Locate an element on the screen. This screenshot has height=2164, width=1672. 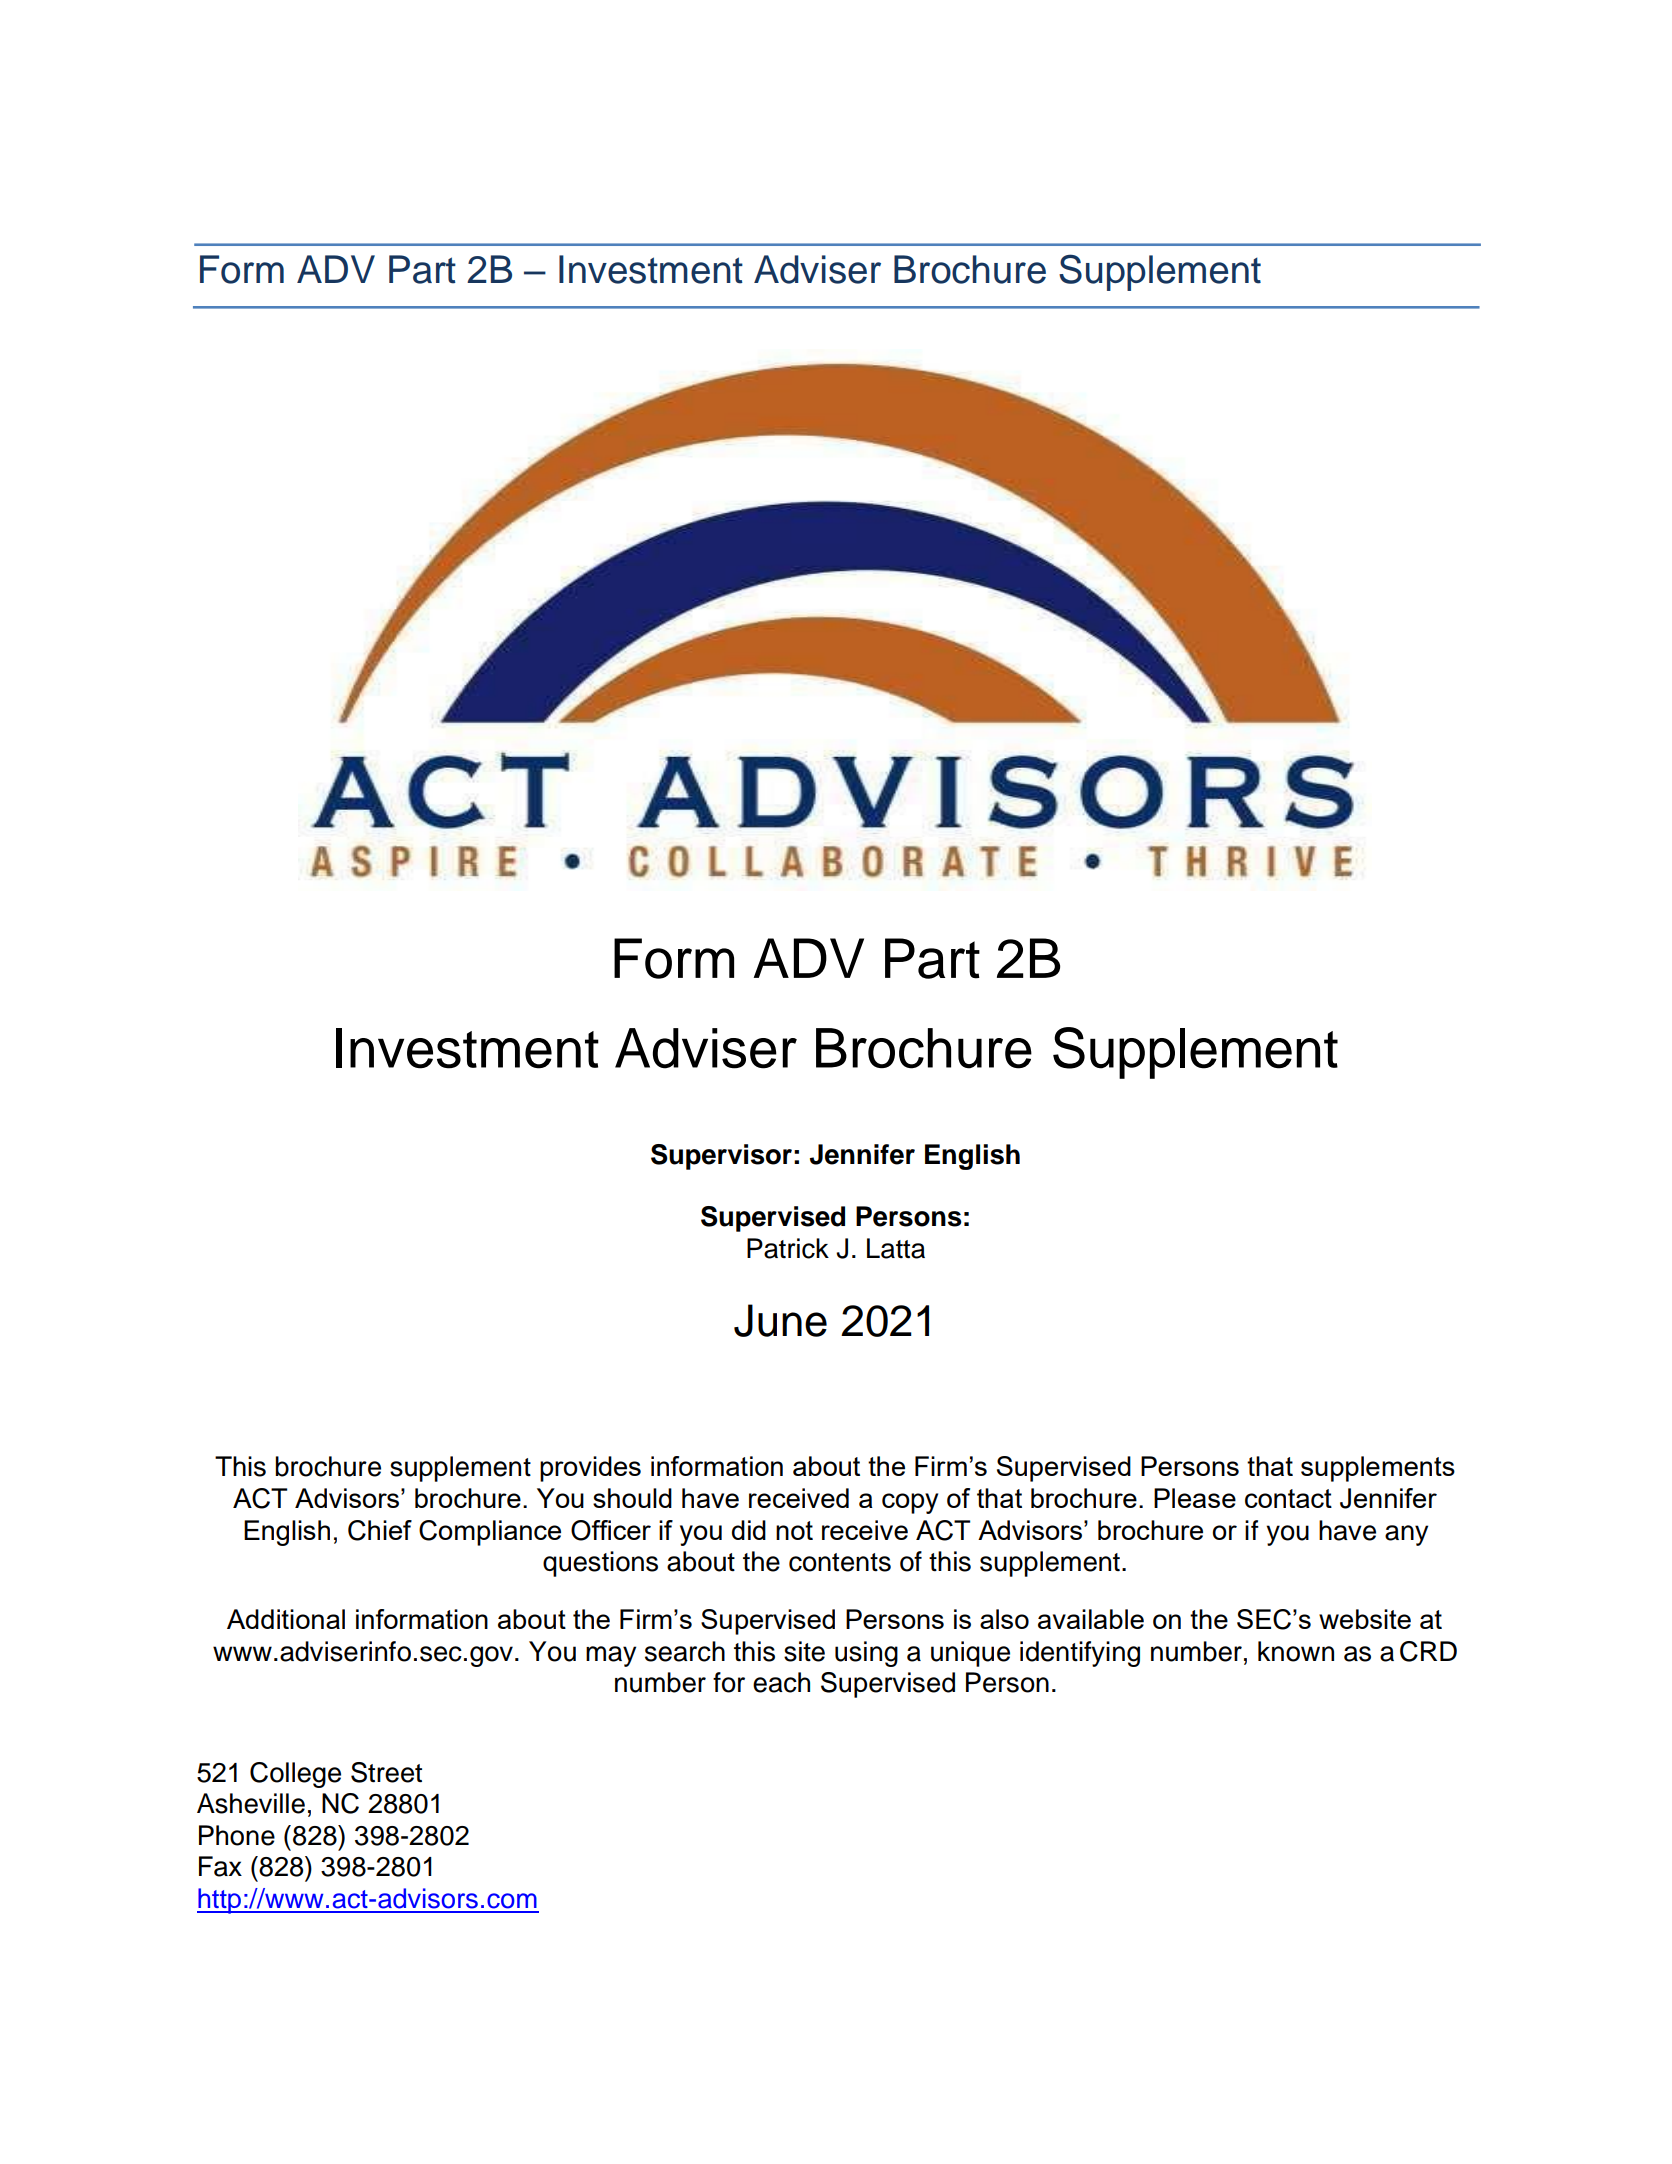
provides is located at coordinates (590, 1469).
